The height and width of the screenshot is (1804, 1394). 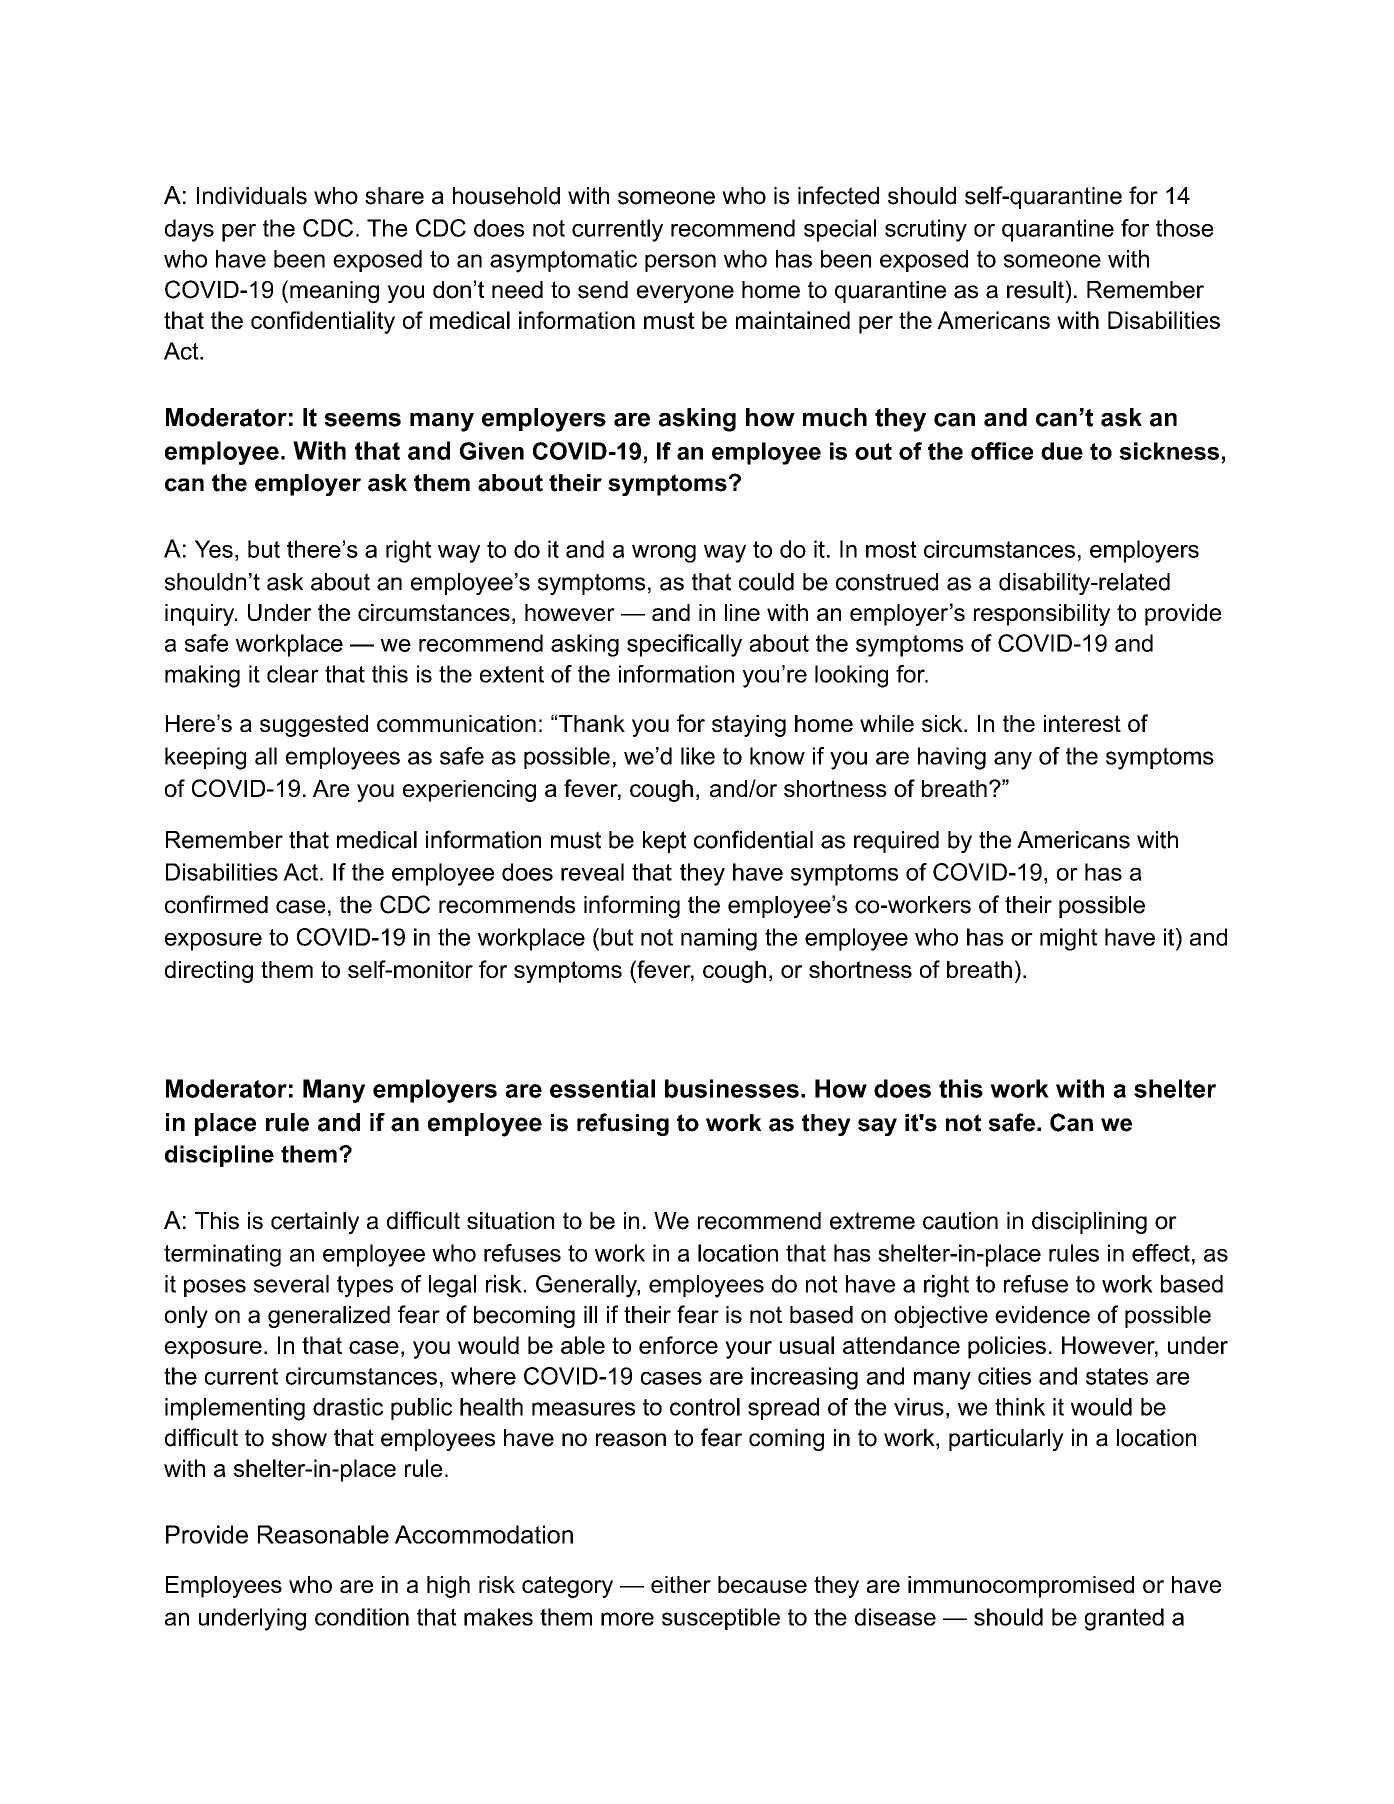 What do you see at coordinates (362, 1617) in the screenshot?
I see `condition` at bounding box center [362, 1617].
